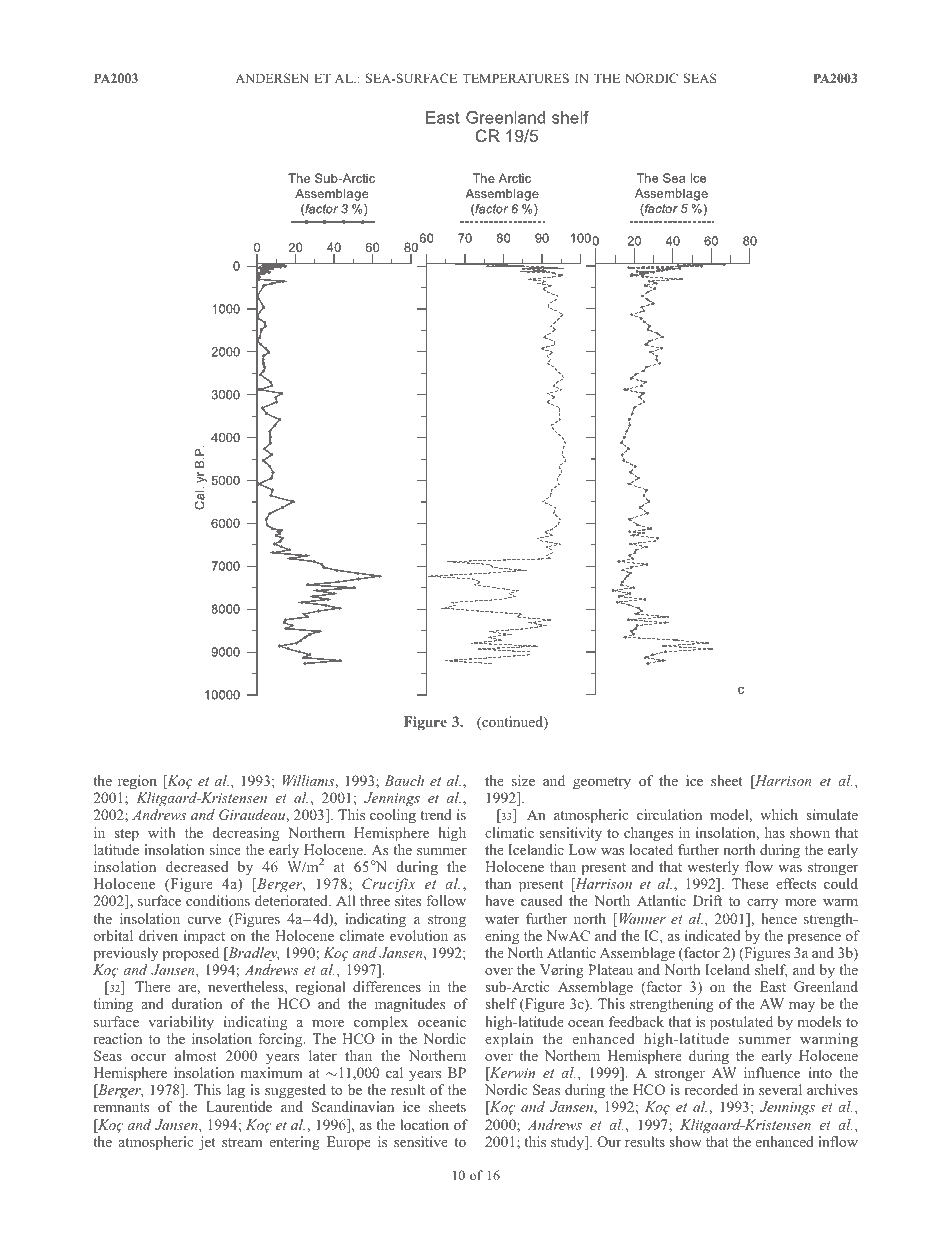 This screenshot has width=952, height=1241. I want to click on geometry, so click(602, 783).
